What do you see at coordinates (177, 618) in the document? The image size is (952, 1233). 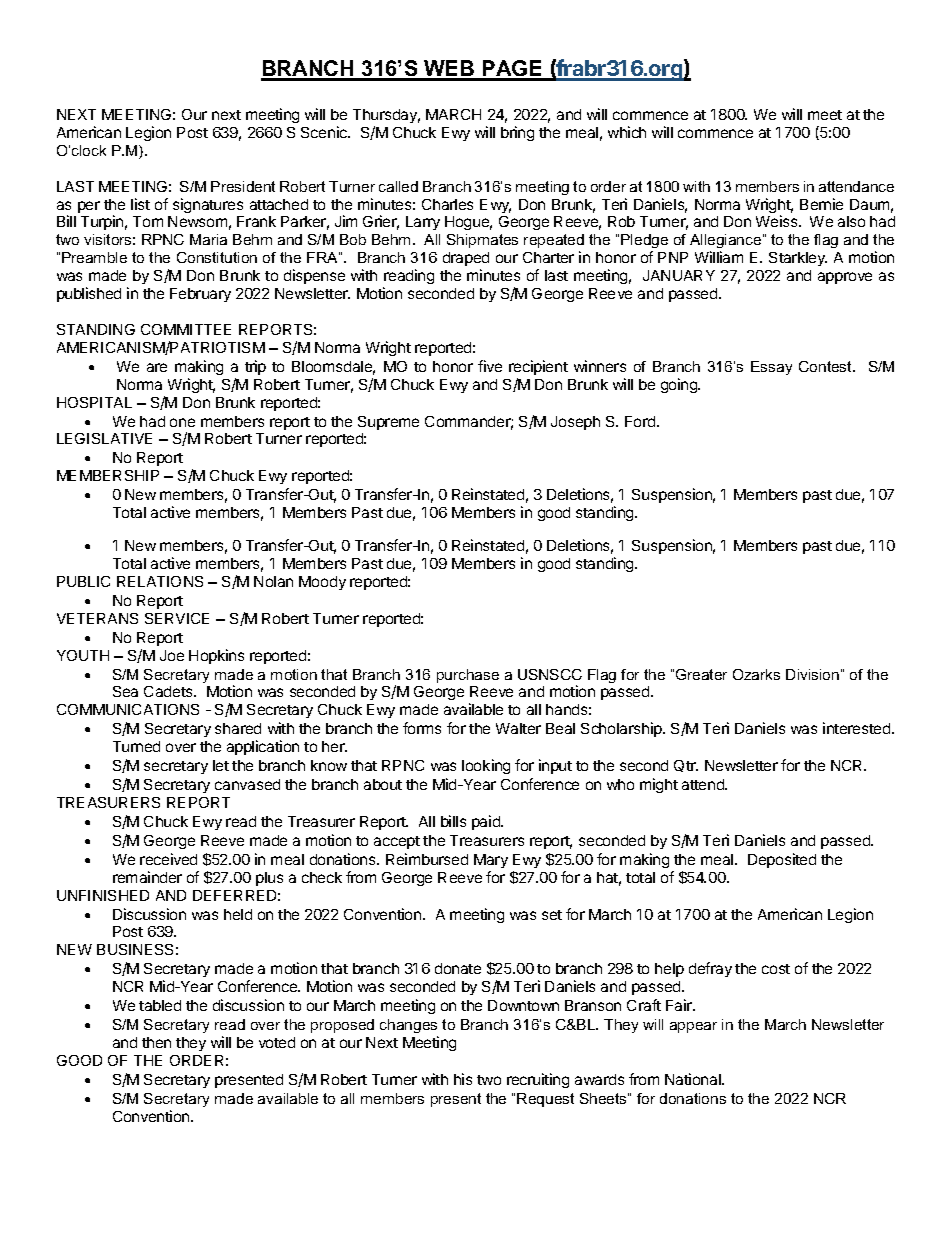 I see `SERVICE` at bounding box center [177, 618].
